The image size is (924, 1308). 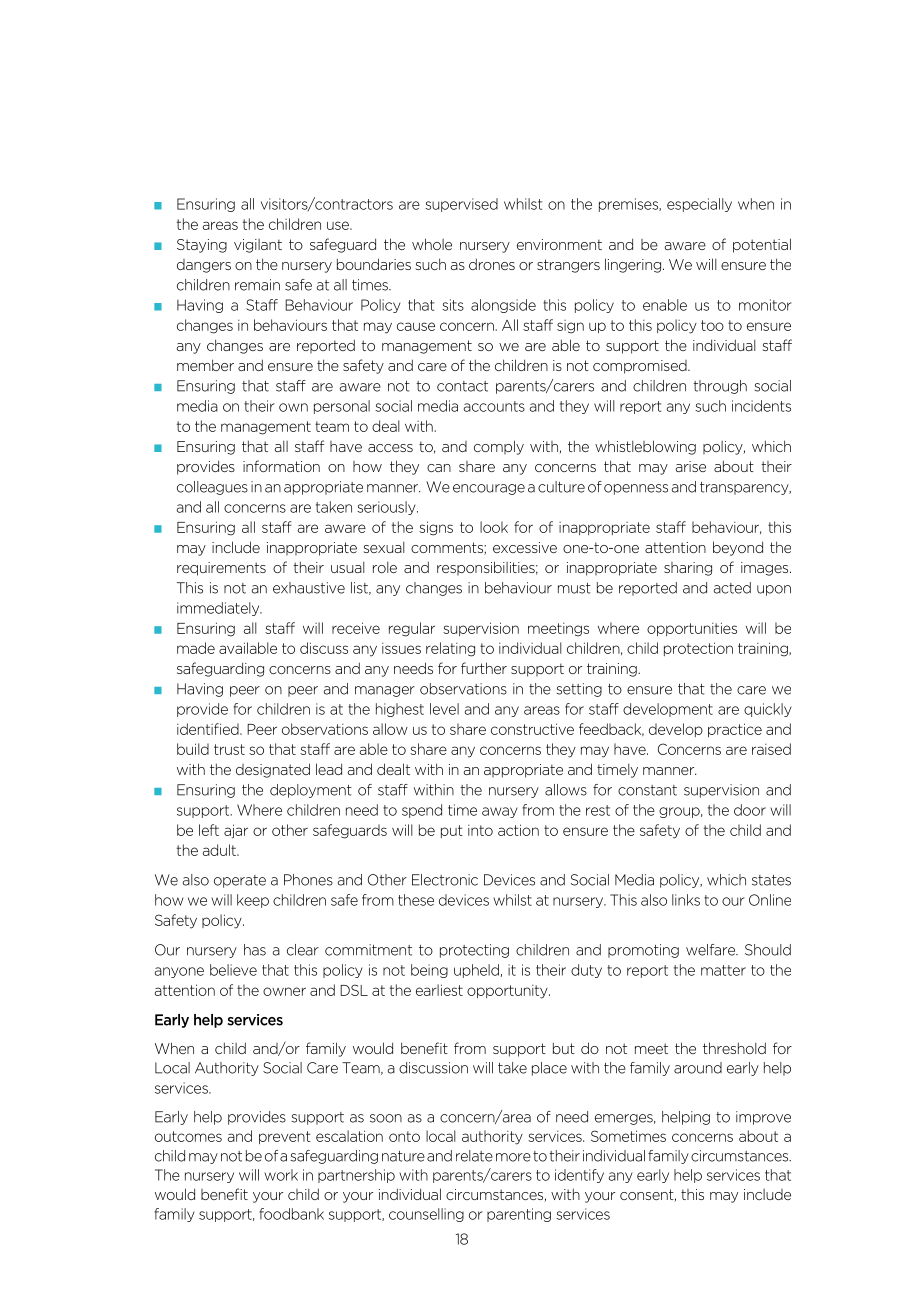 What do you see at coordinates (688, 569) in the screenshot?
I see `sharing` at bounding box center [688, 569].
